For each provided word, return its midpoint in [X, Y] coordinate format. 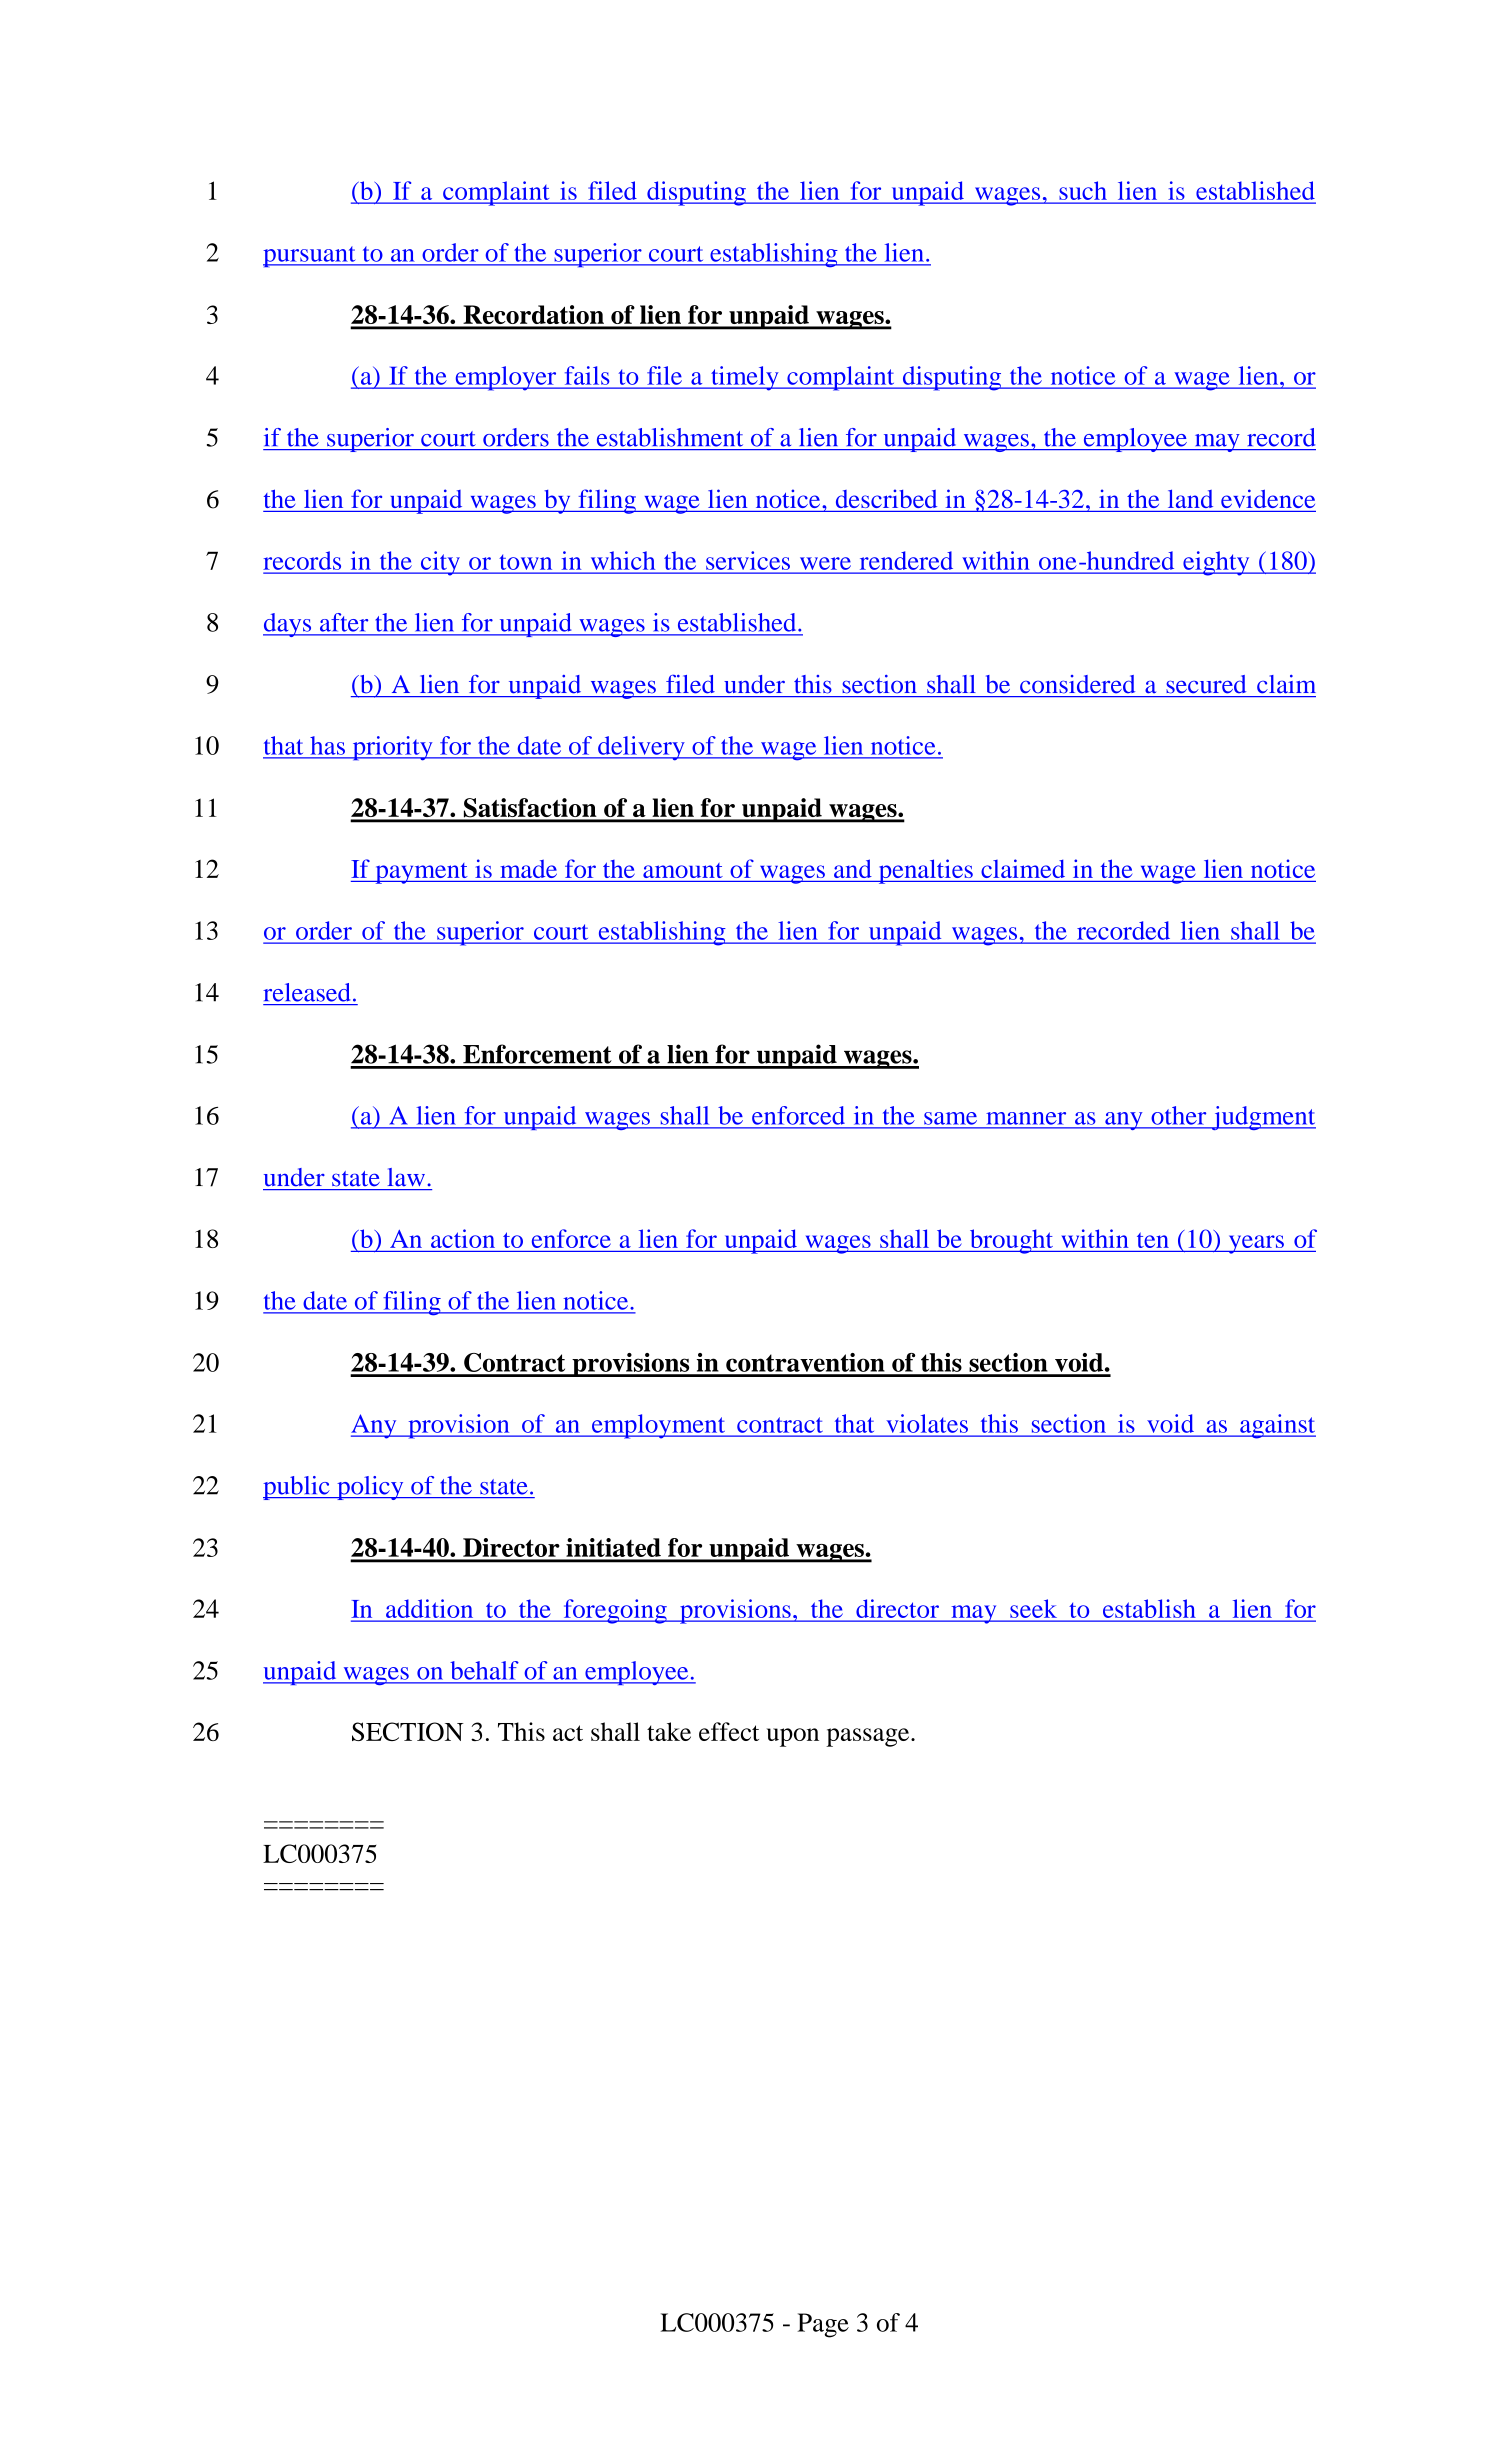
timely [745, 378]
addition [429, 1608]
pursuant [310, 256]
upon [793, 1737]
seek [1033, 1608]
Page [823, 2325]
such [1083, 190]
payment [421, 873]
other [1179, 1115]
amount [683, 870]
